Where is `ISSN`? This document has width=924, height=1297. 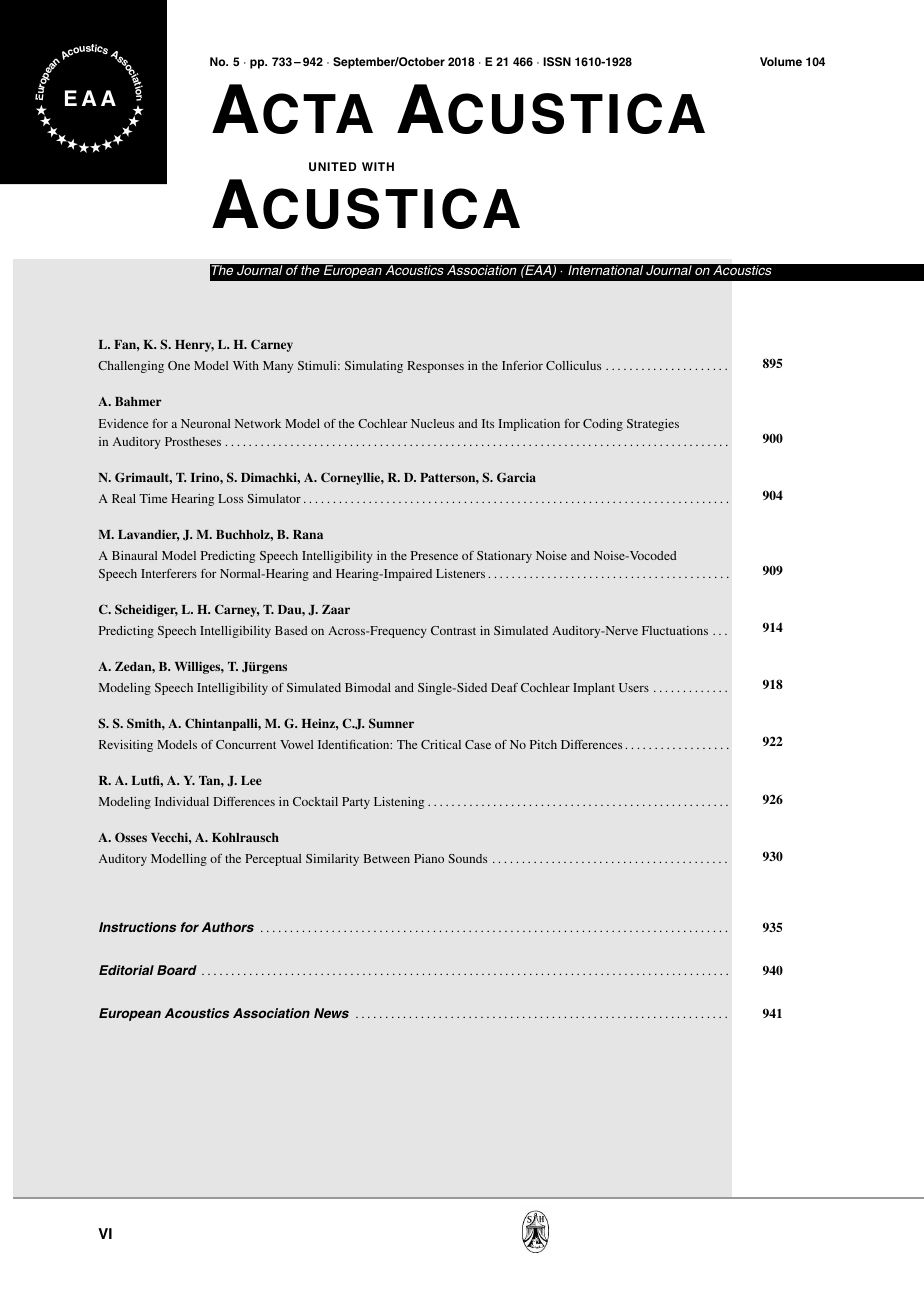
ISSN is located at coordinates (557, 62).
